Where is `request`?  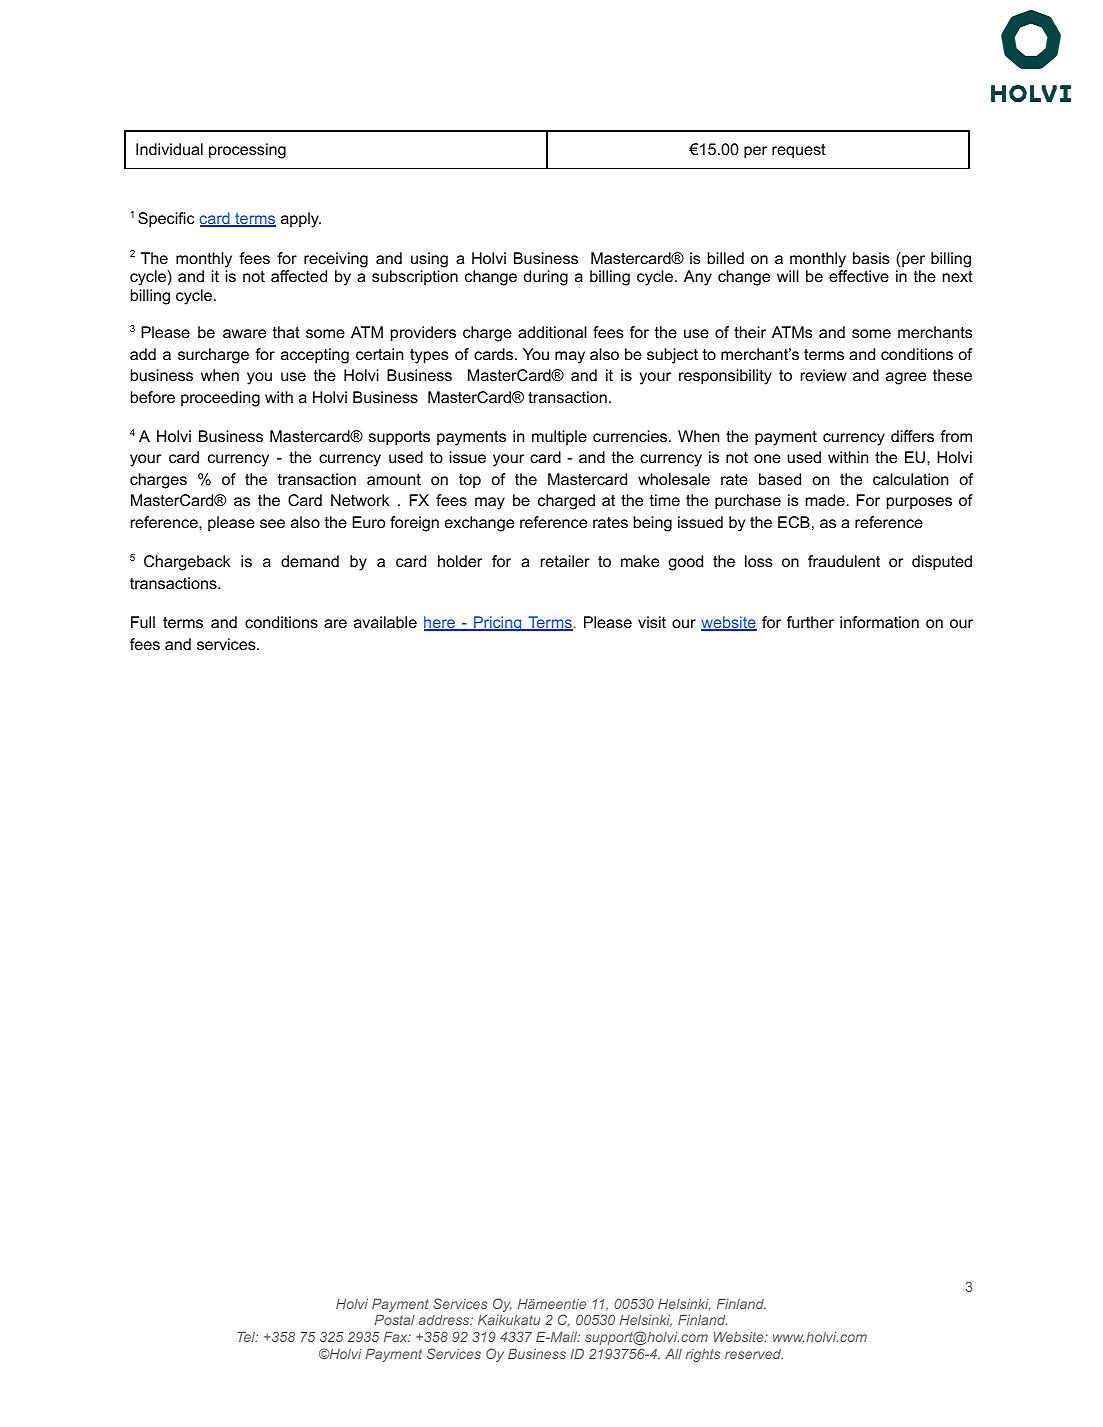 request is located at coordinates (799, 151).
